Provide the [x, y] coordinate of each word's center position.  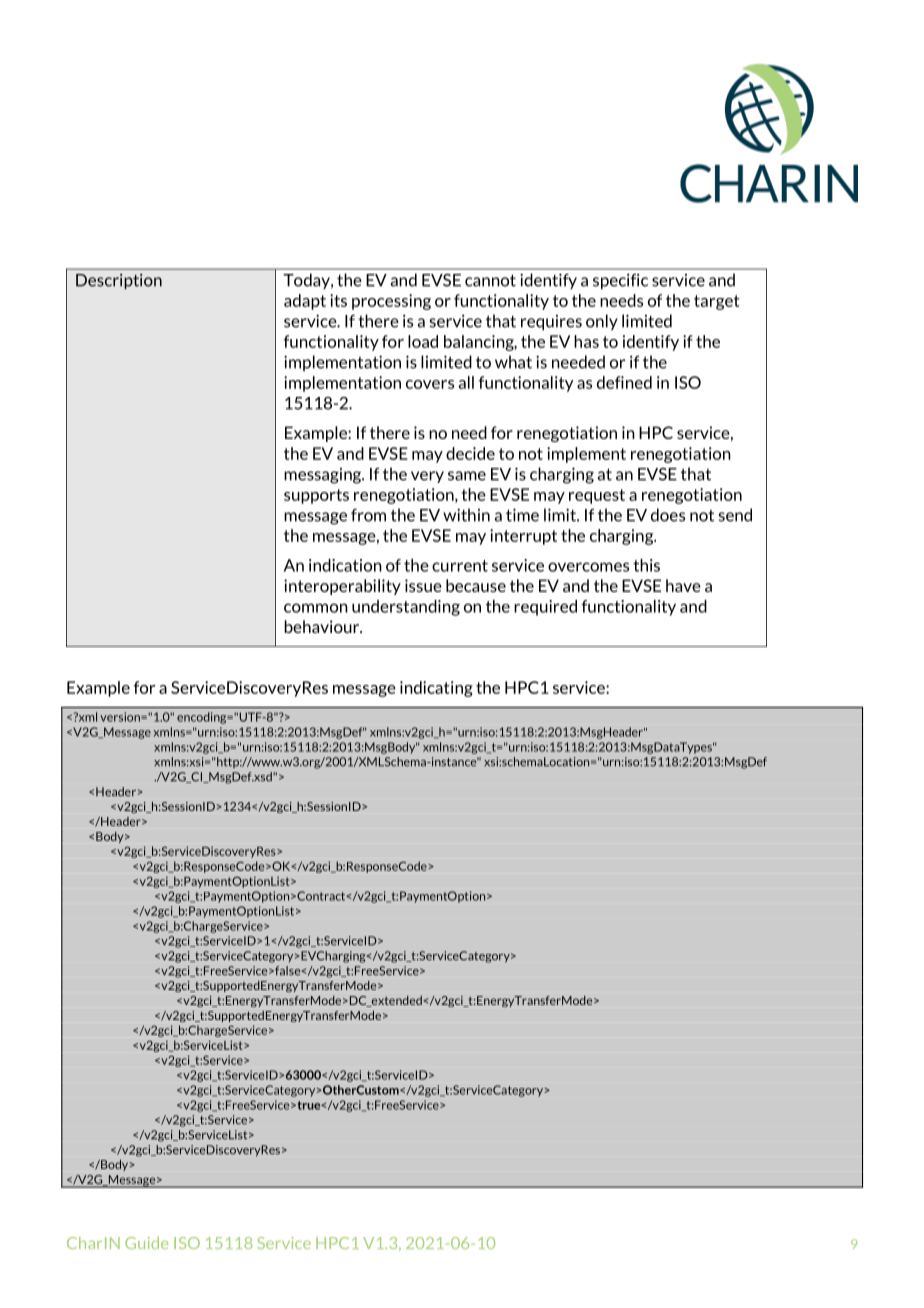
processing [391, 302]
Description [119, 281]
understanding [406, 608]
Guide [146, 1243]
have [683, 585]
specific [620, 281]
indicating [436, 689]
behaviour [322, 626]
